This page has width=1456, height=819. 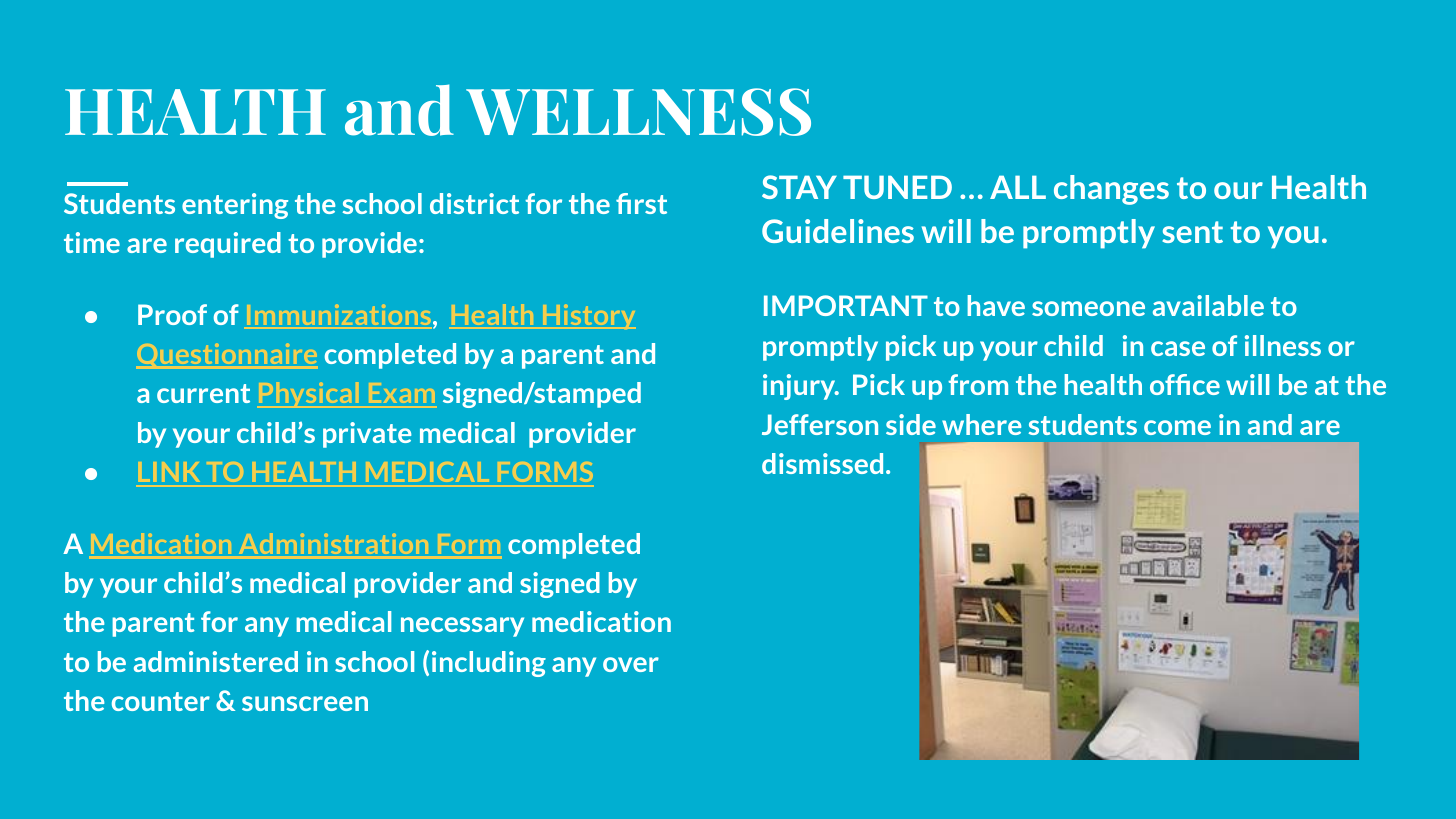 I want to click on required, so click(x=228, y=245).
